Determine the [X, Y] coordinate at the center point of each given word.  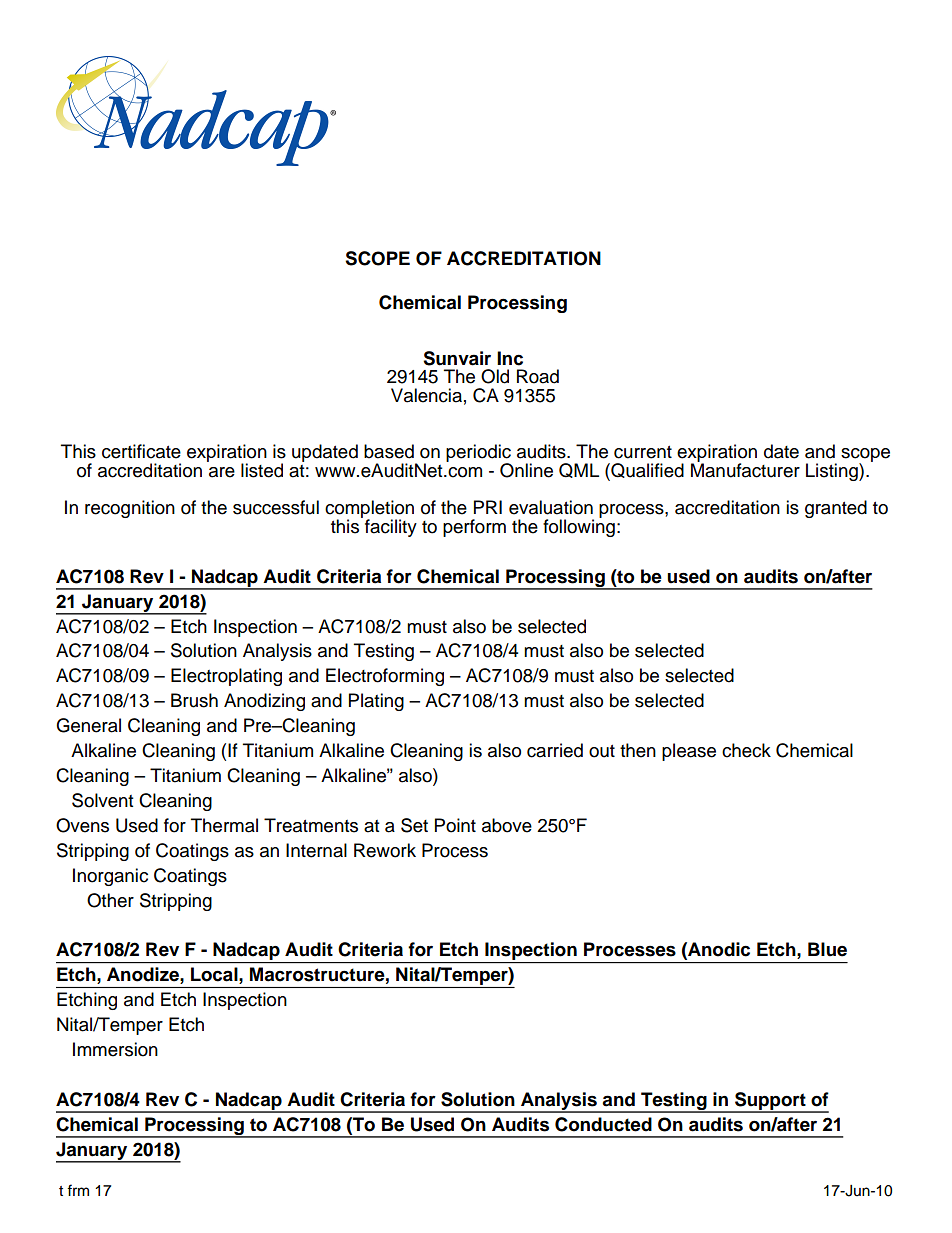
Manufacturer [745, 469]
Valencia [426, 395]
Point [455, 825]
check [746, 750]
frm [78, 1190]
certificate [141, 451]
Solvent [102, 800]
